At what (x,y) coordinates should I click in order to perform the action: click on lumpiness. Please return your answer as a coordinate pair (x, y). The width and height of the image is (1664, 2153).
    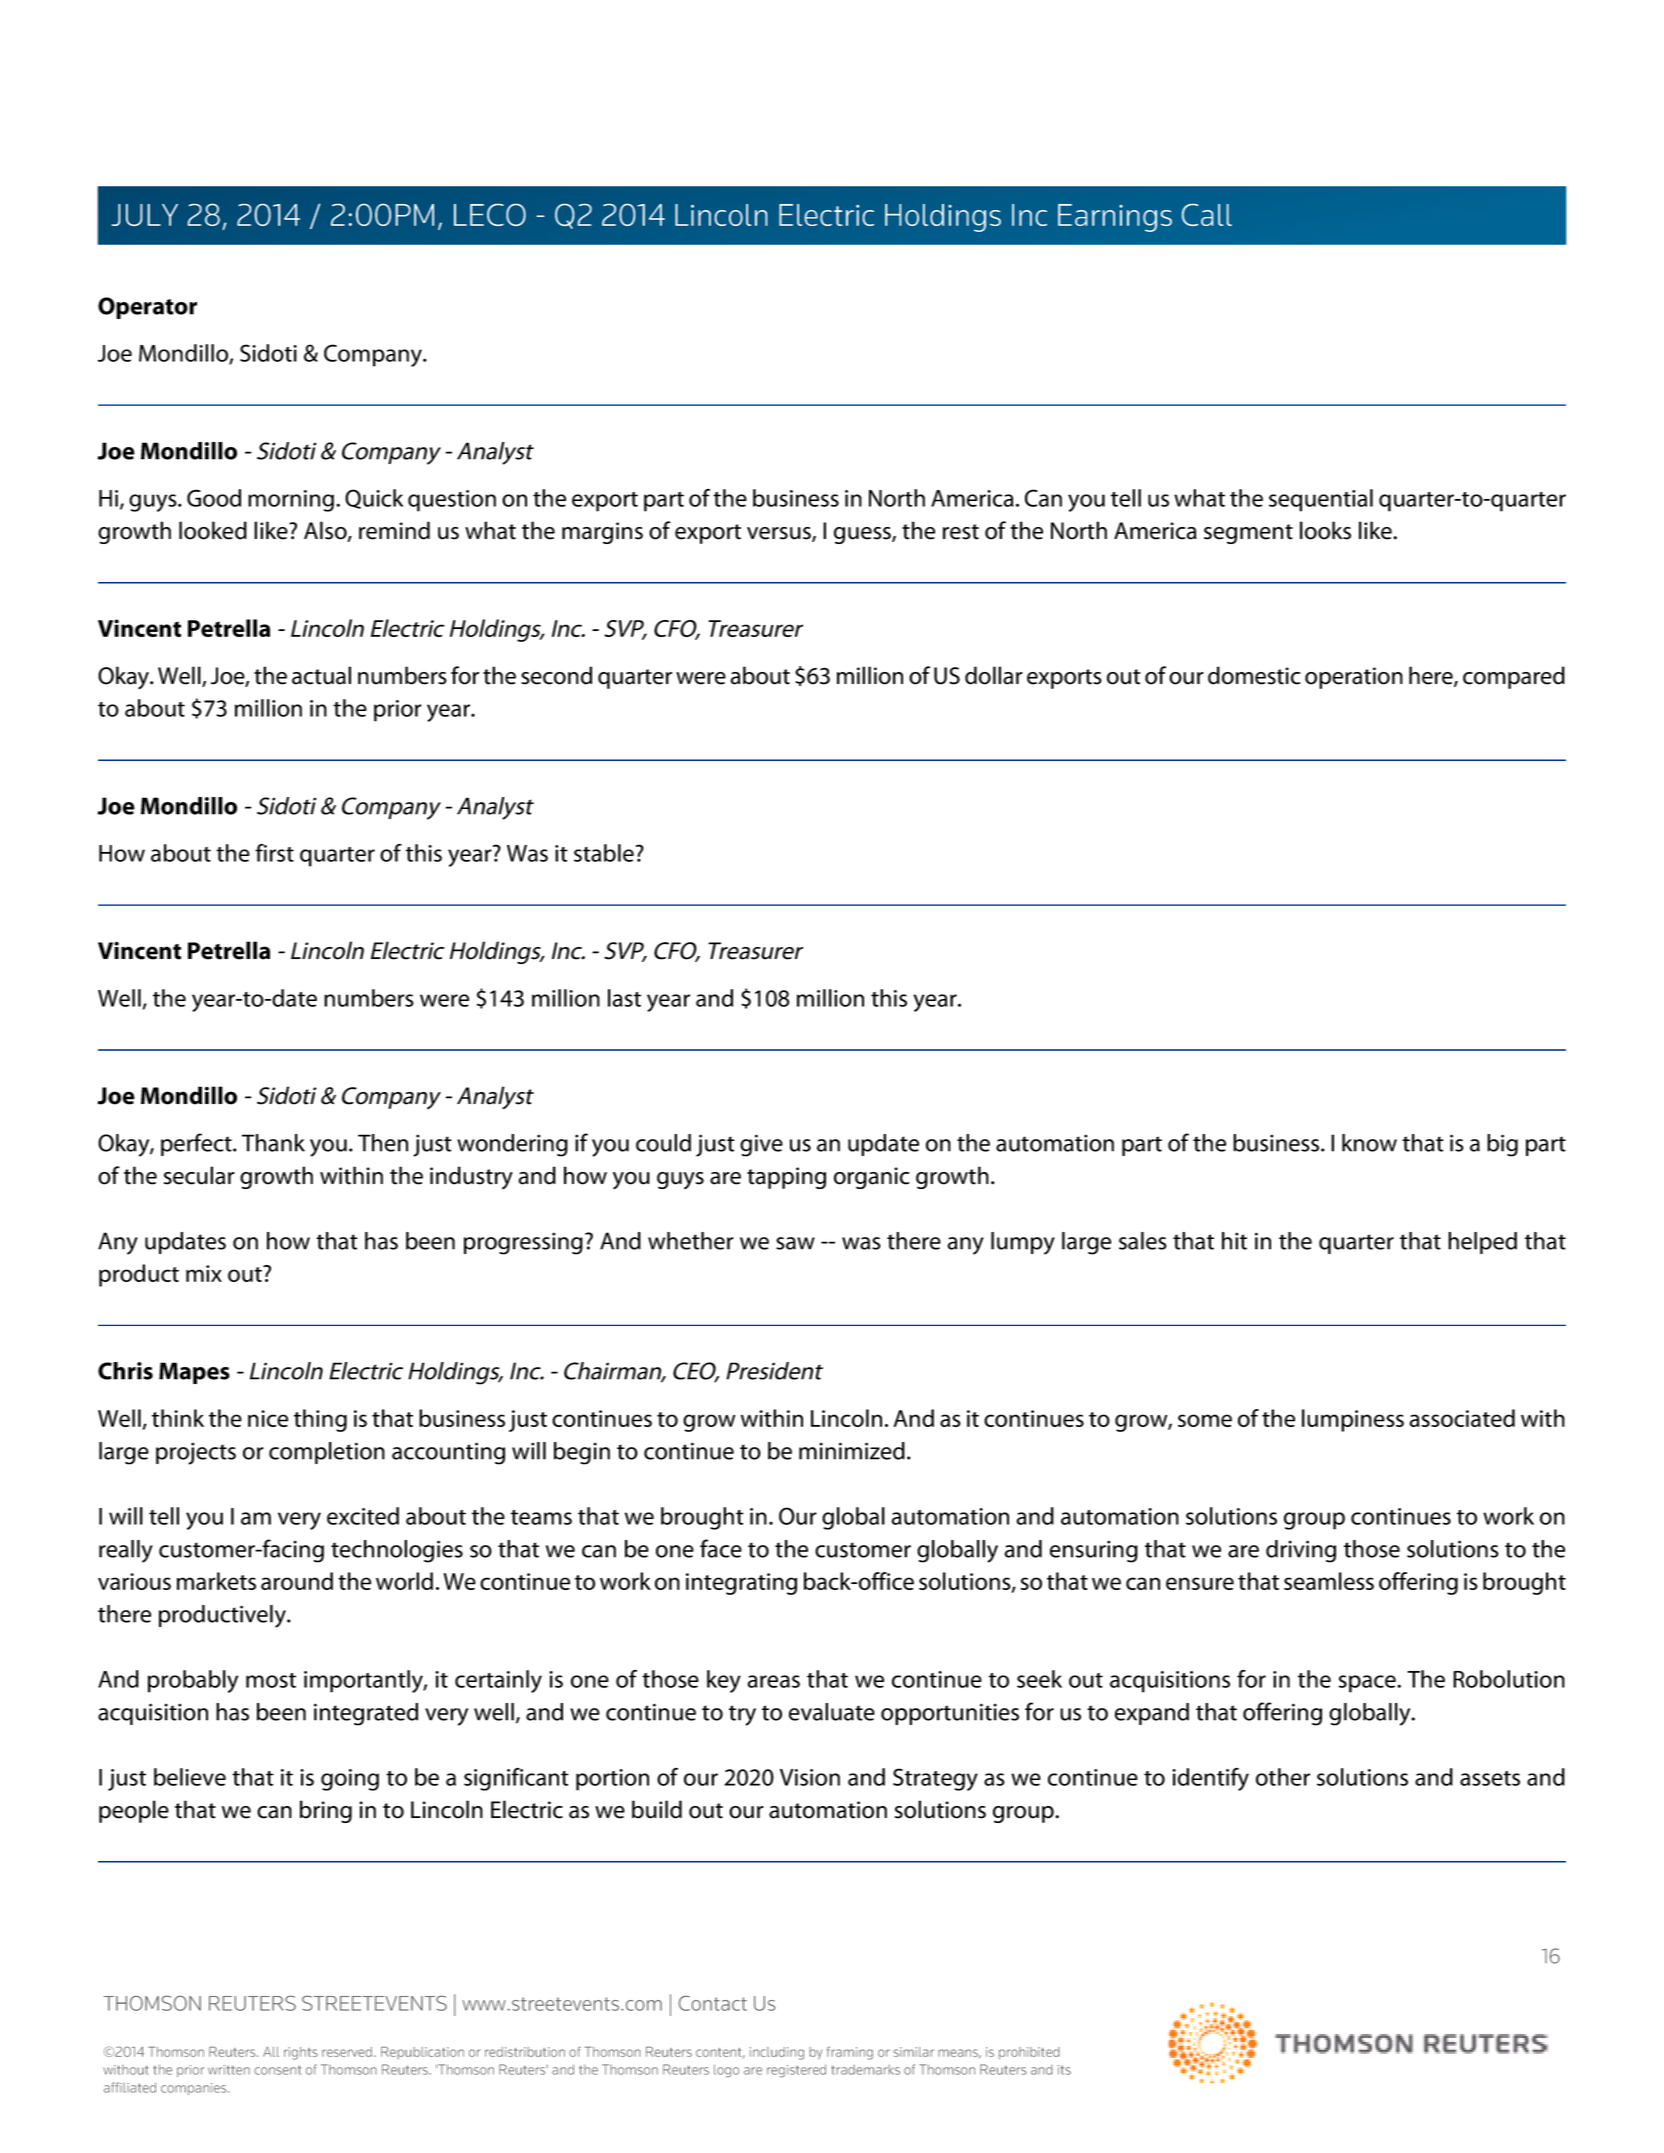
    Looking at the image, I should click on (1353, 1420).
